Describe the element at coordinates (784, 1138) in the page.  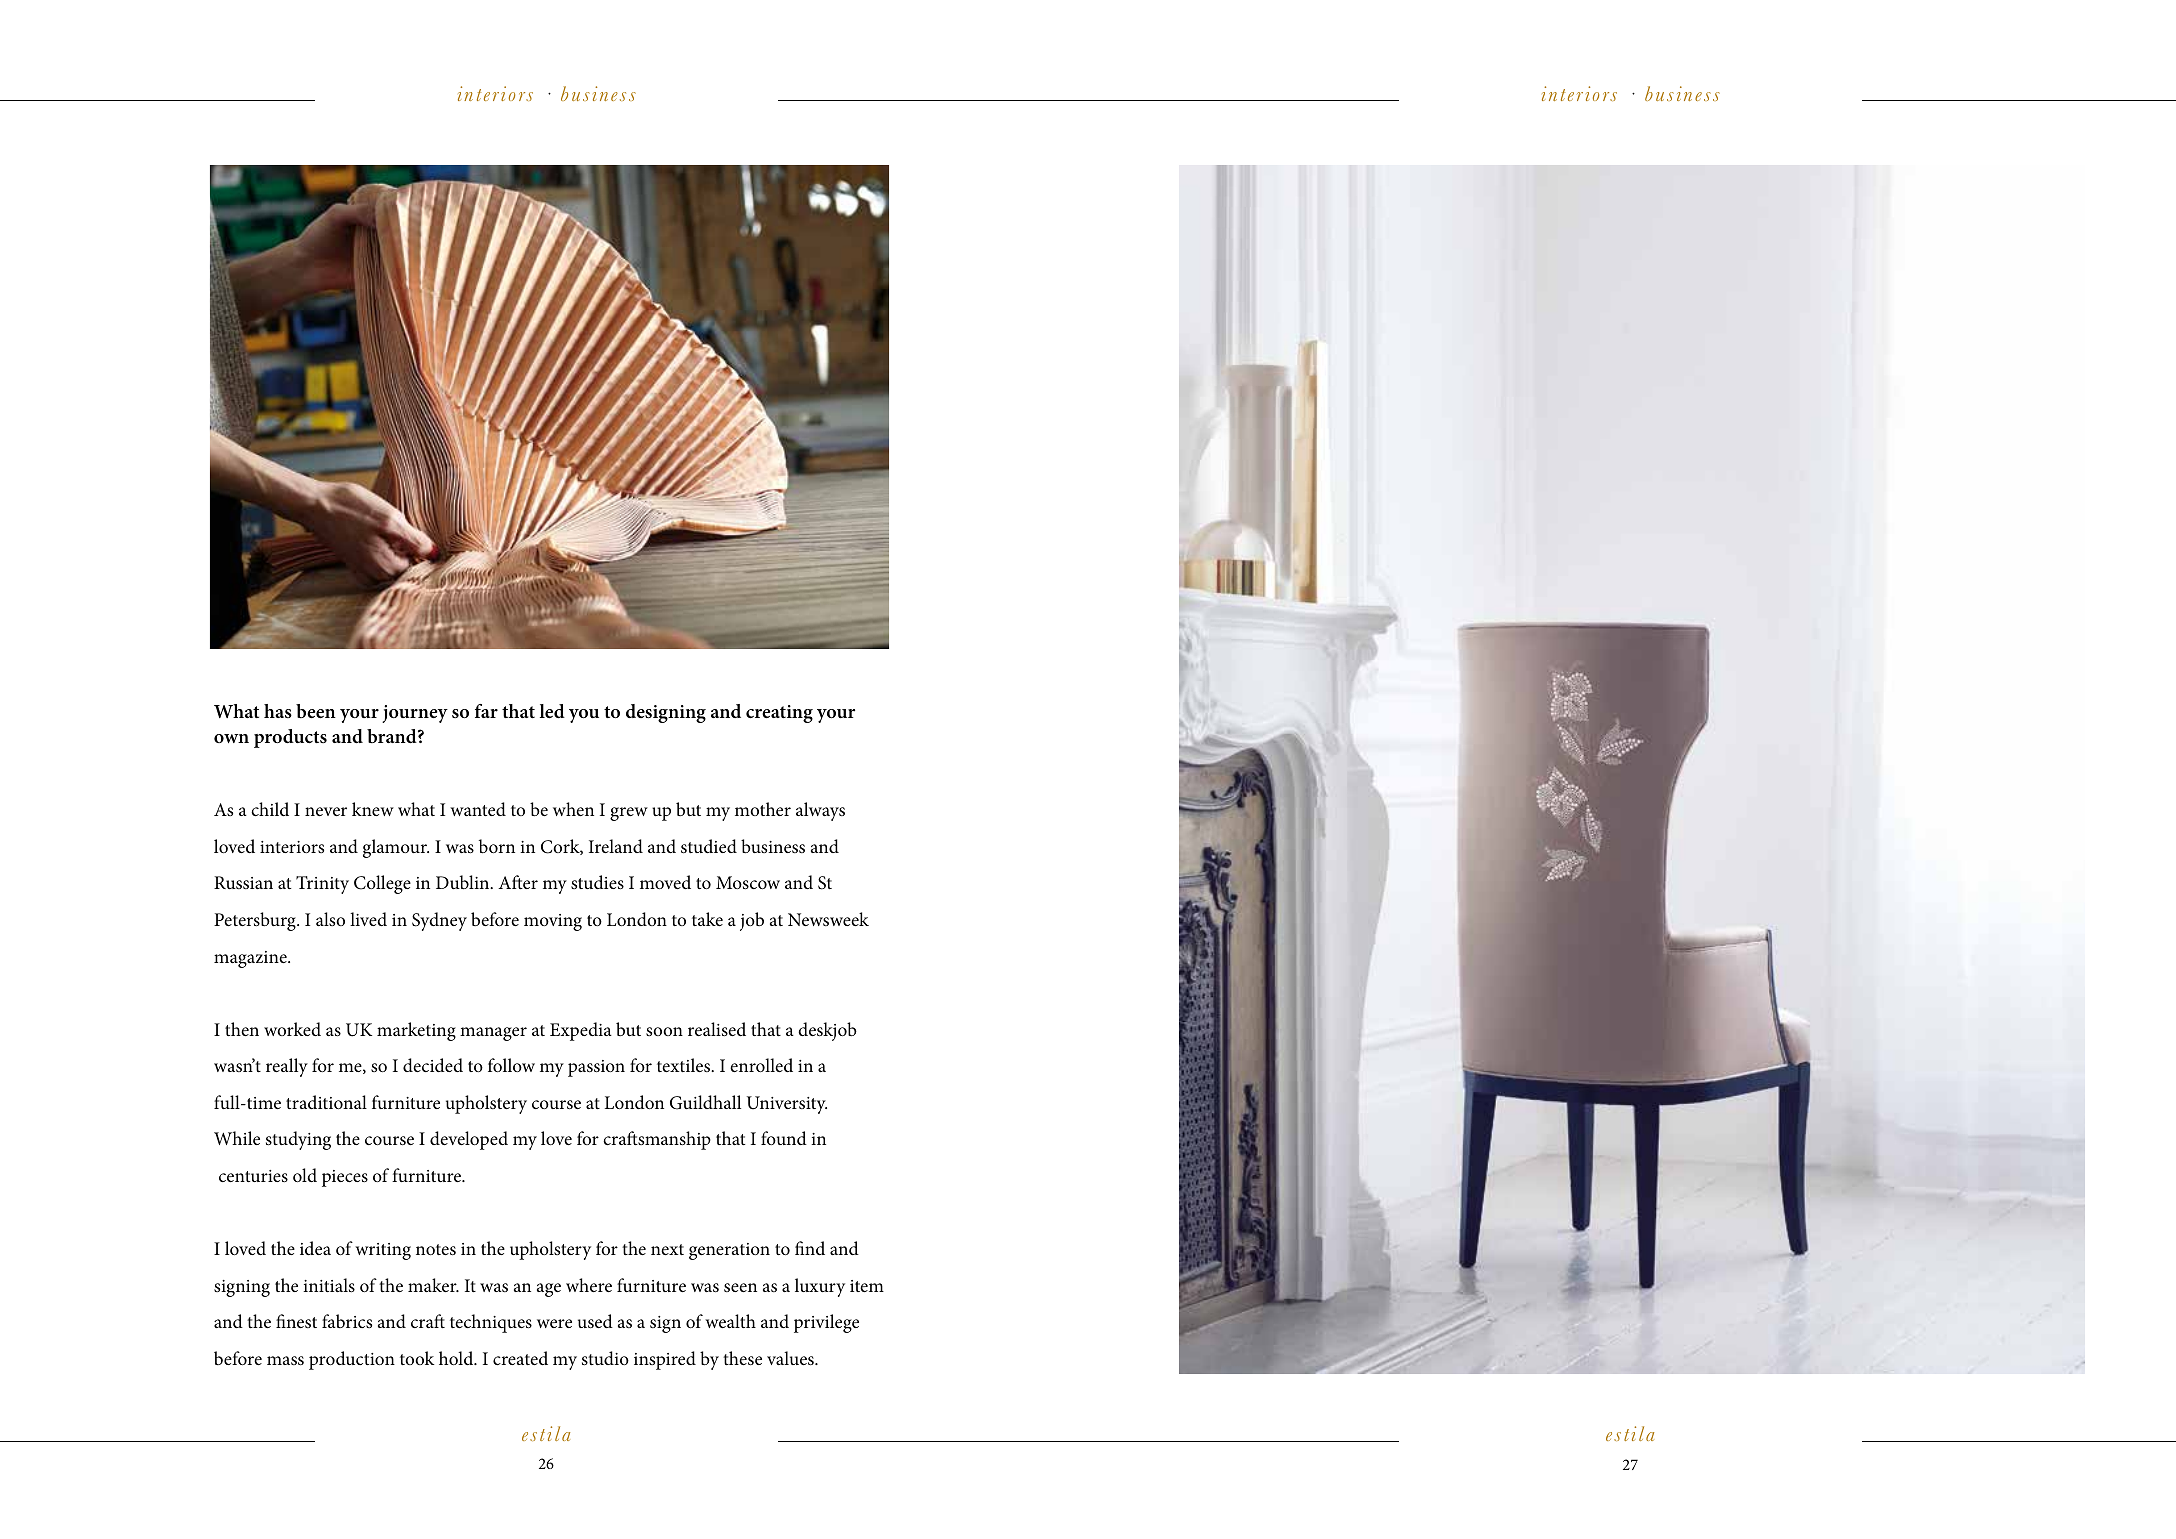
I see `found` at that location.
